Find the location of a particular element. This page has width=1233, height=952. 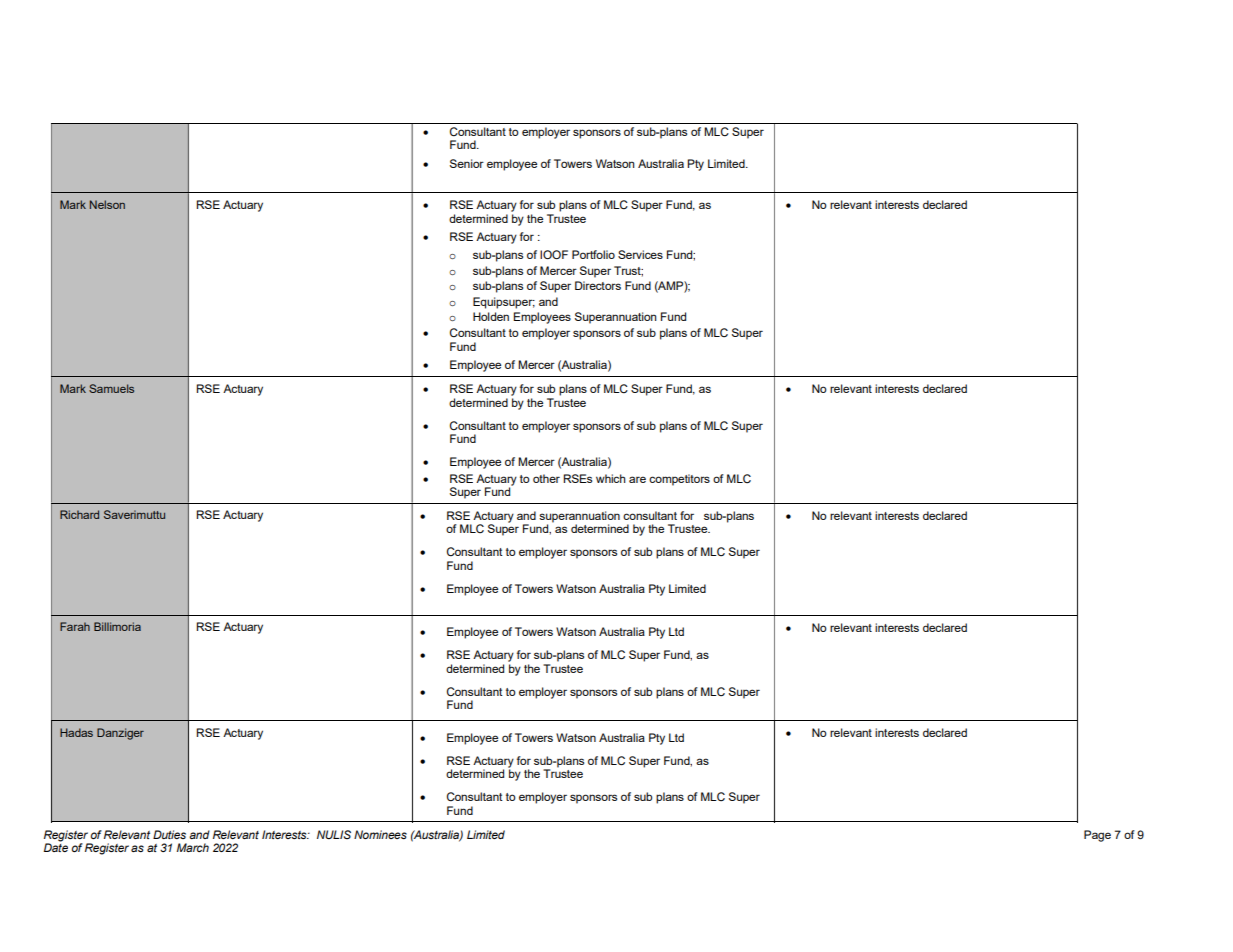

competitors is located at coordinates (679, 480).
